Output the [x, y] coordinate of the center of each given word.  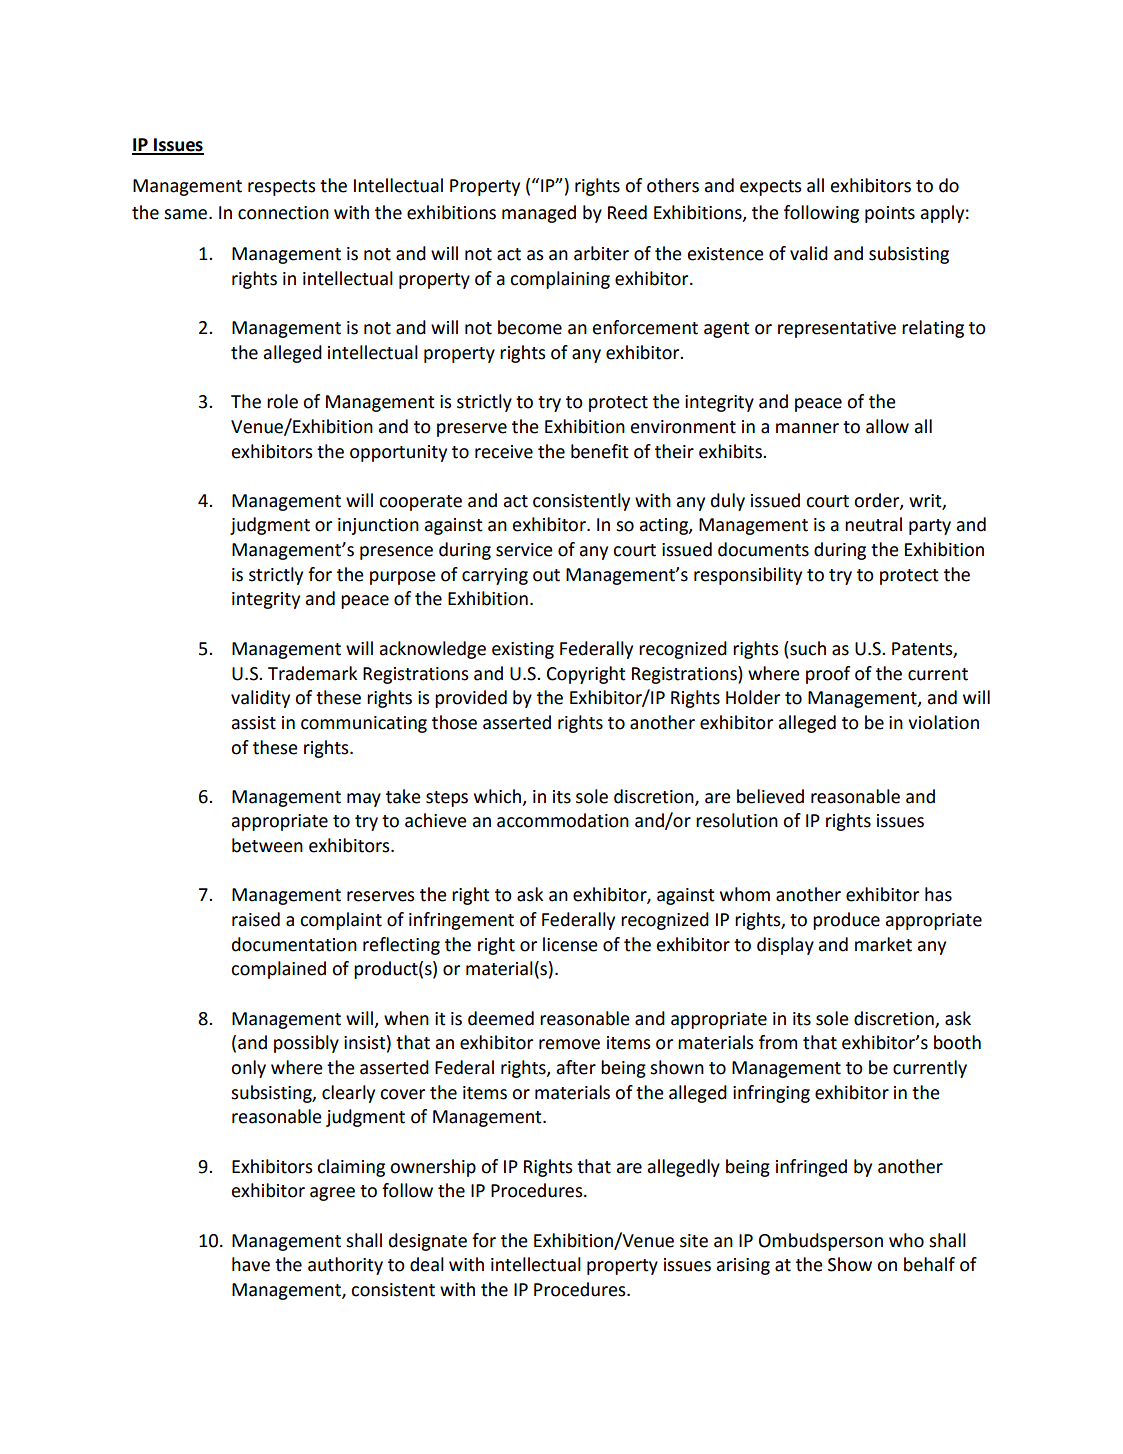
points [890, 214]
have [251, 1264]
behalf [929, 1264]
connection [283, 213]
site [694, 1241]
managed [539, 214]
